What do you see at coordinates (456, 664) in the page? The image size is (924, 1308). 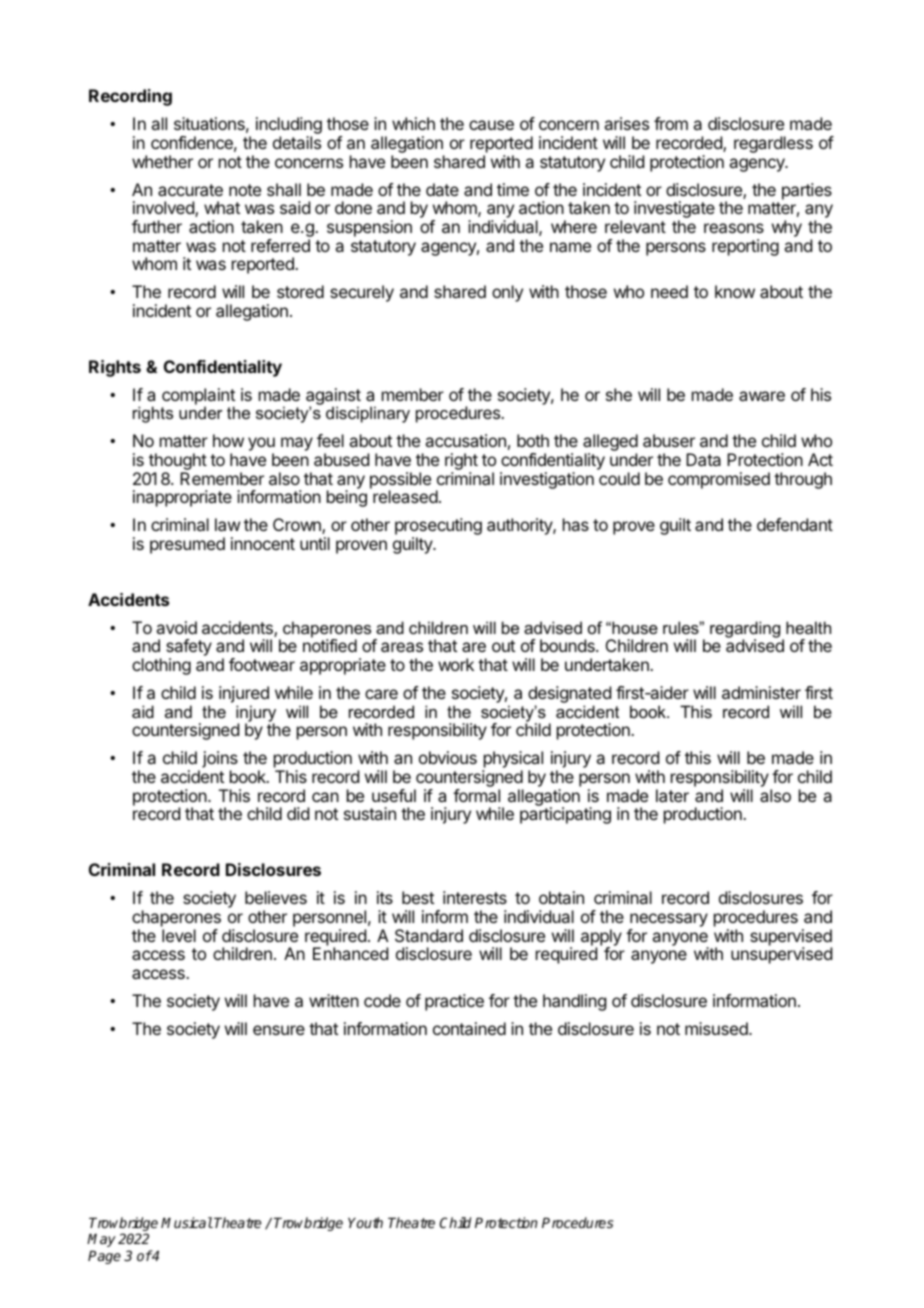 I see `work` at bounding box center [456, 664].
